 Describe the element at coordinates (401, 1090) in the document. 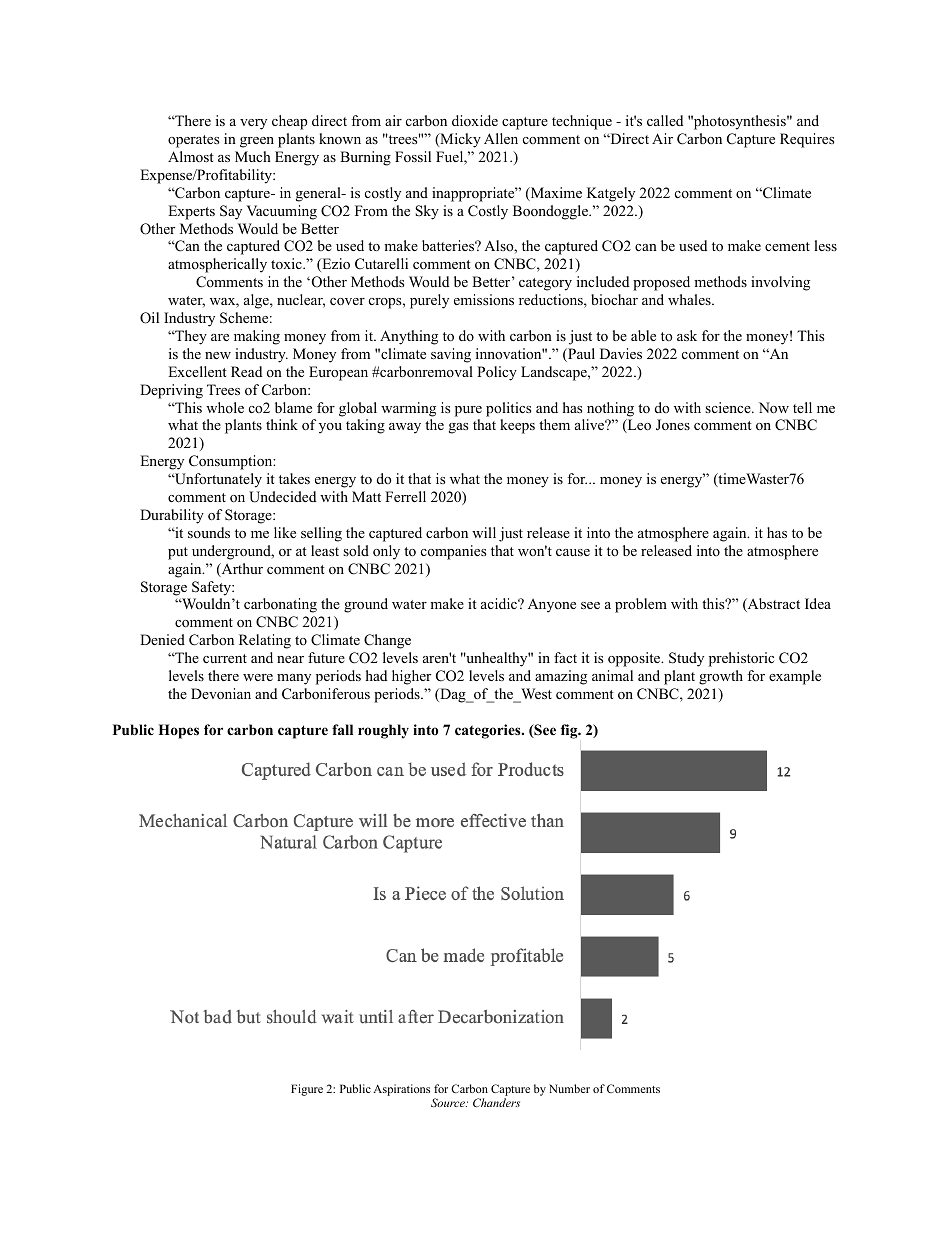

I see `Aspirations` at that location.
